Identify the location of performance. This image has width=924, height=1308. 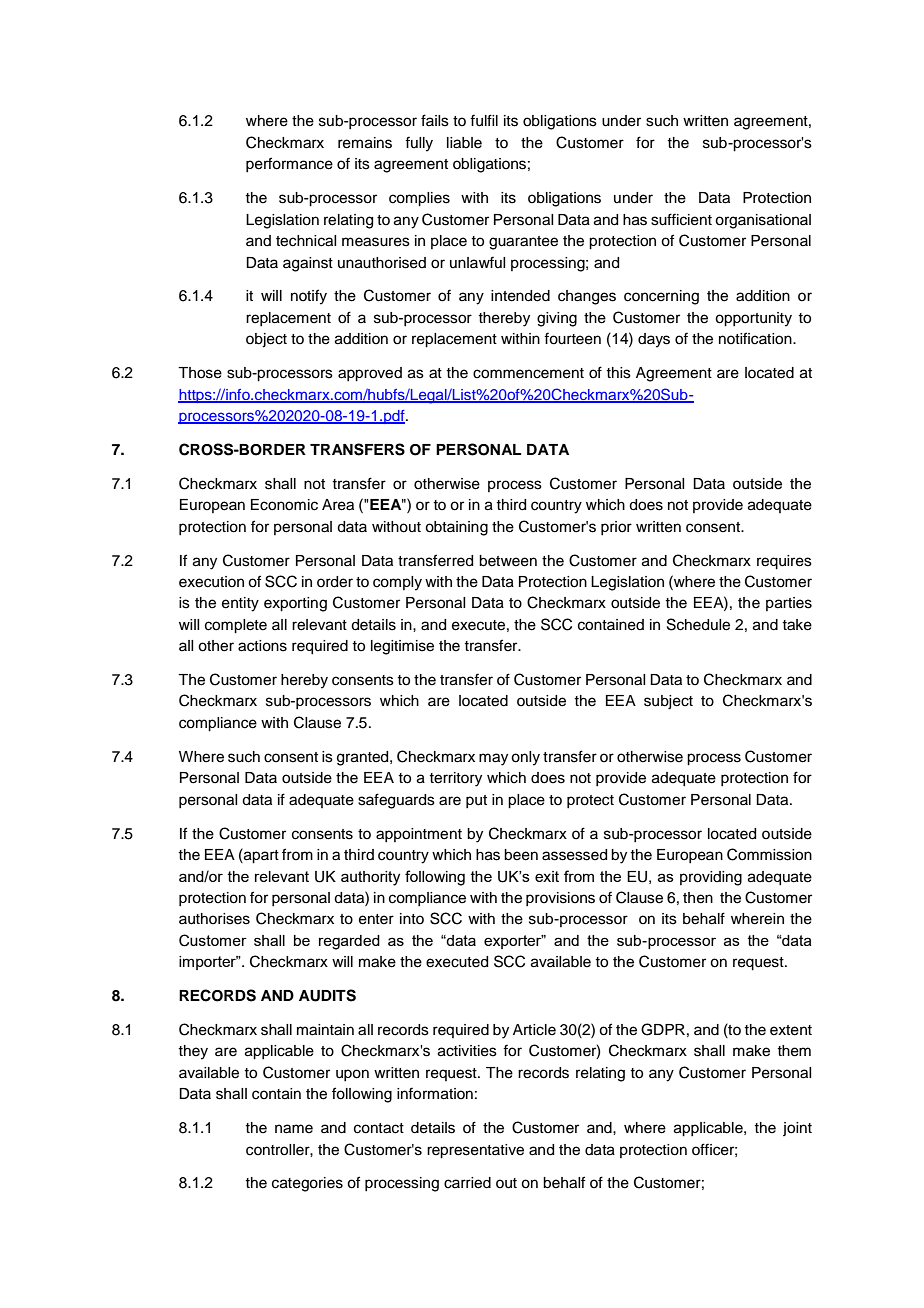
(289, 164).
